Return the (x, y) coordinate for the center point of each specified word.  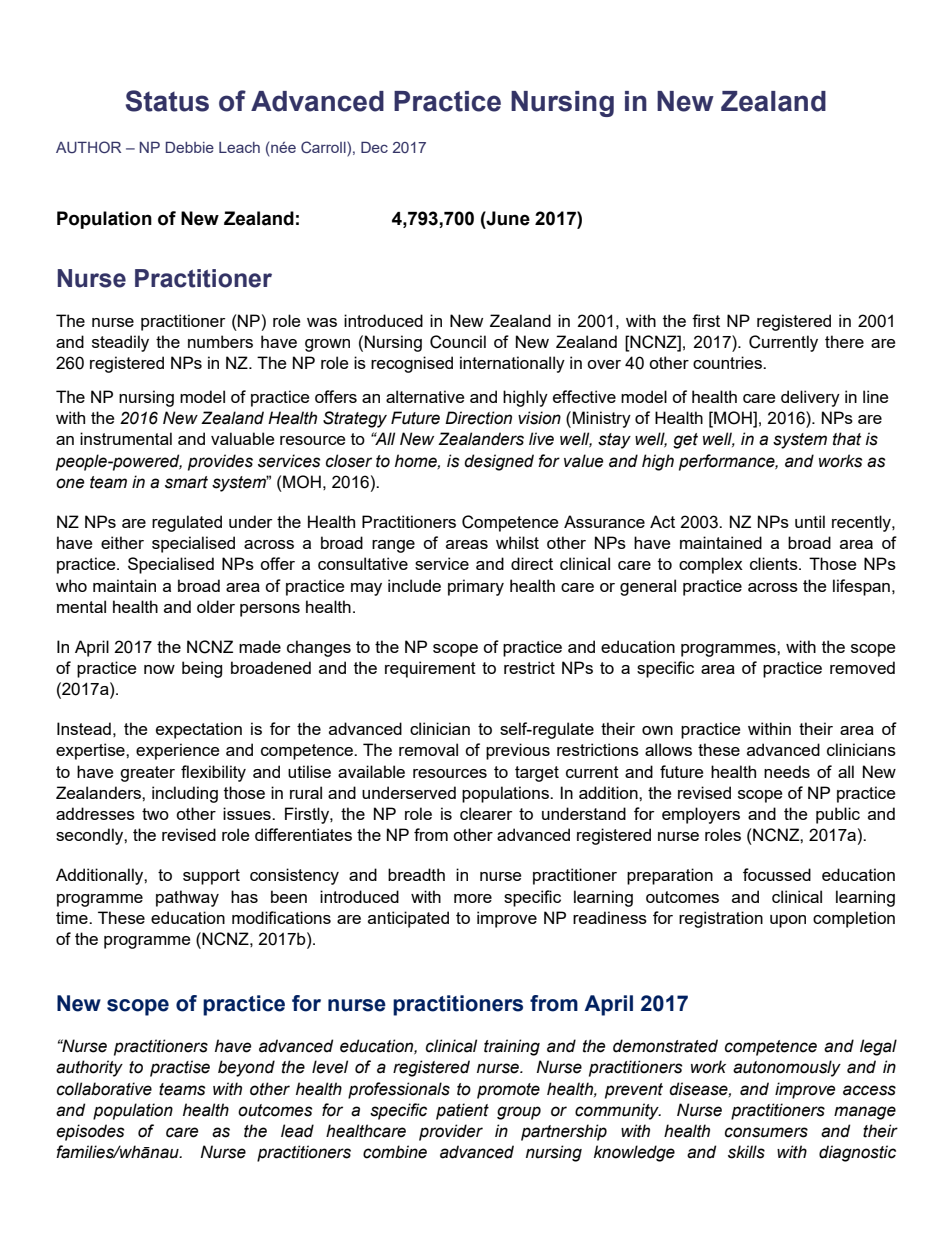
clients (775, 563)
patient (462, 1111)
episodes (90, 1132)
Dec (374, 147)
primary (476, 587)
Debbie (190, 147)
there (844, 341)
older (216, 606)
